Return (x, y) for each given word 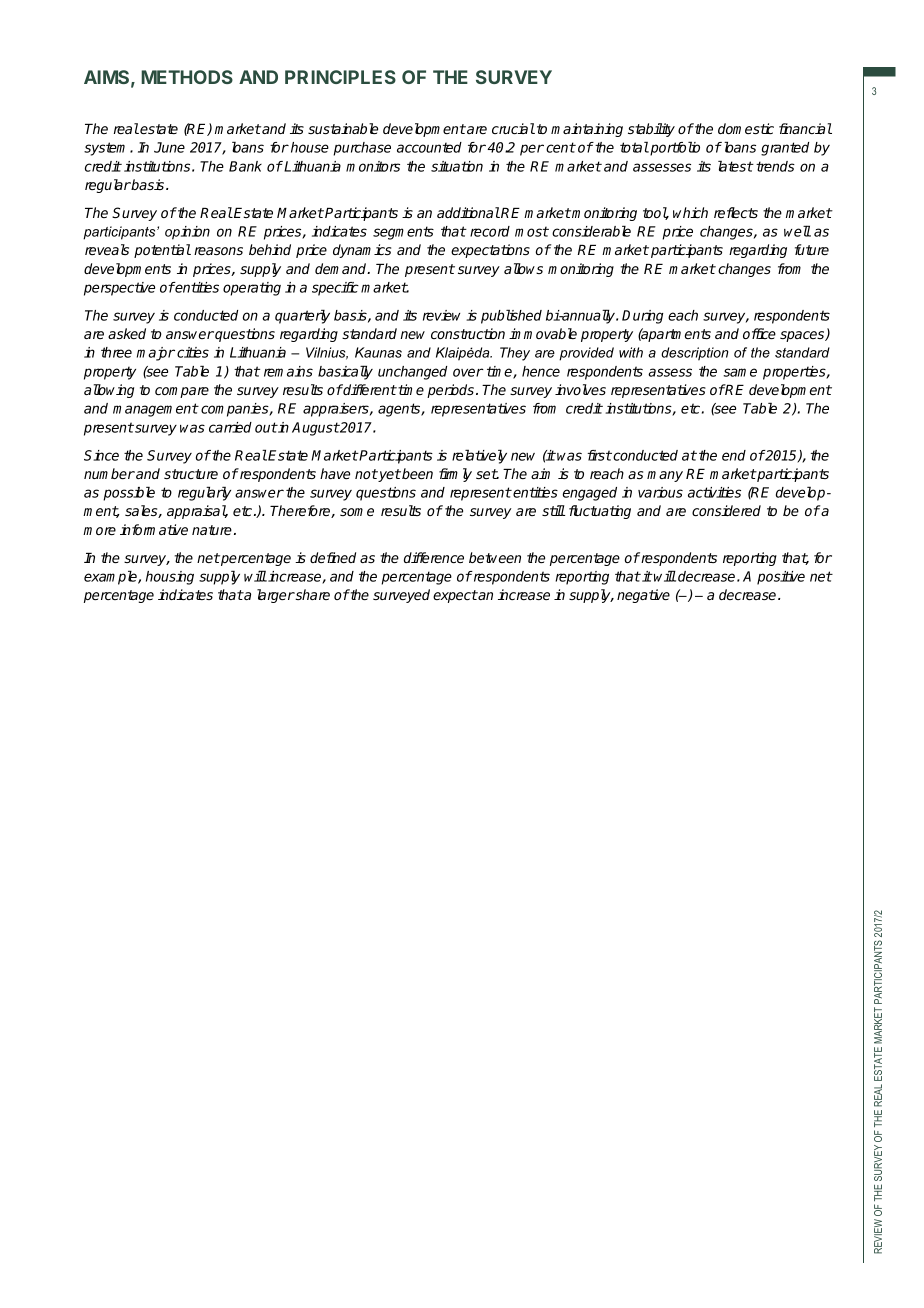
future (812, 249)
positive (781, 578)
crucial (513, 128)
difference (434, 557)
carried (230, 427)
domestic (746, 128)
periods (450, 391)
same (740, 372)
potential (162, 251)
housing (170, 578)
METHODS (187, 77)
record (490, 231)
